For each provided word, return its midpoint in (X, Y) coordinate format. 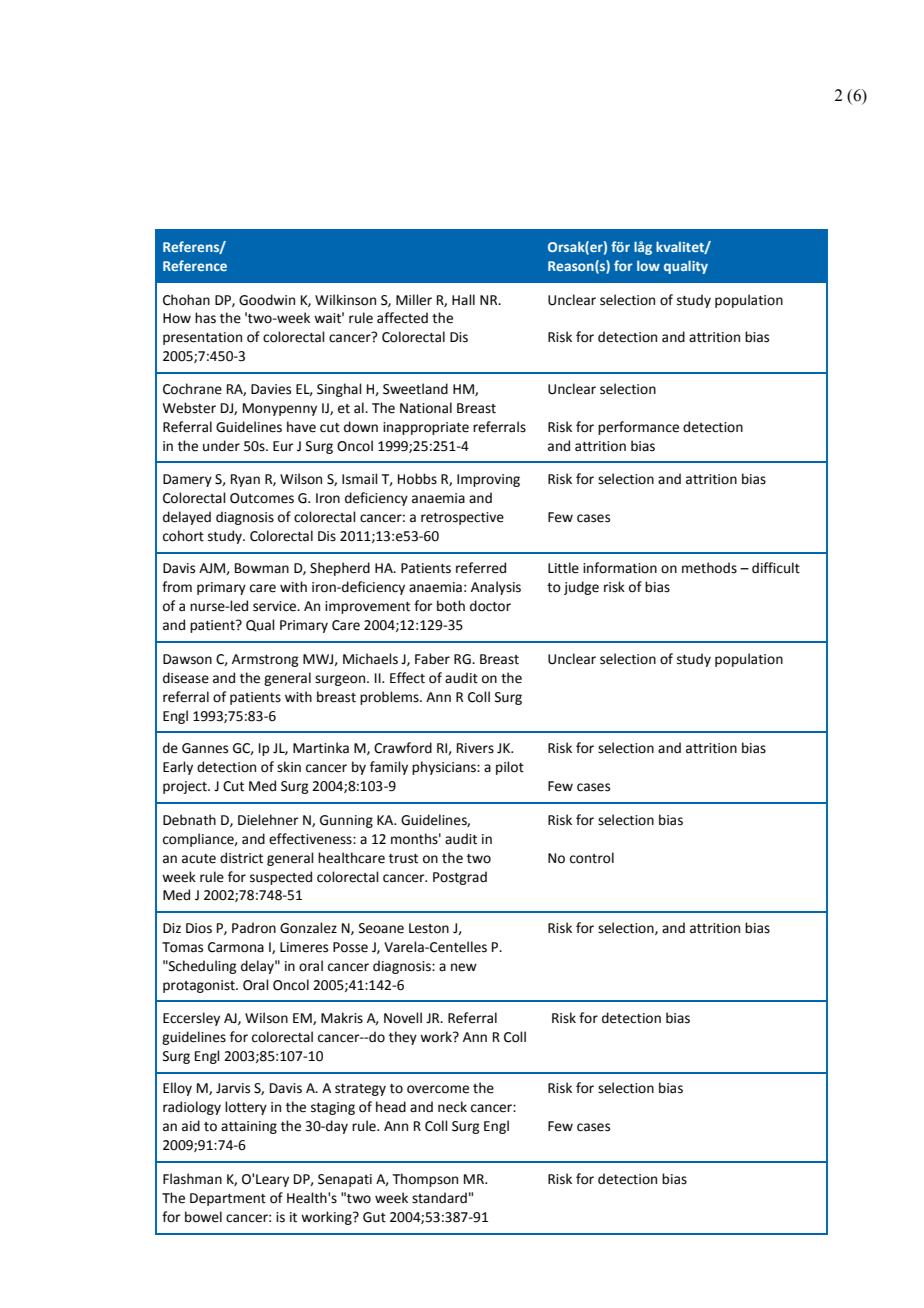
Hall (463, 299)
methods (709, 568)
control (592, 858)
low (648, 265)
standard (439, 1198)
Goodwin (267, 300)
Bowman (262, 568)
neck (452, 1107)
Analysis (496, 588)
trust (403, 859)
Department (228, 1199)
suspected (281, 878)
